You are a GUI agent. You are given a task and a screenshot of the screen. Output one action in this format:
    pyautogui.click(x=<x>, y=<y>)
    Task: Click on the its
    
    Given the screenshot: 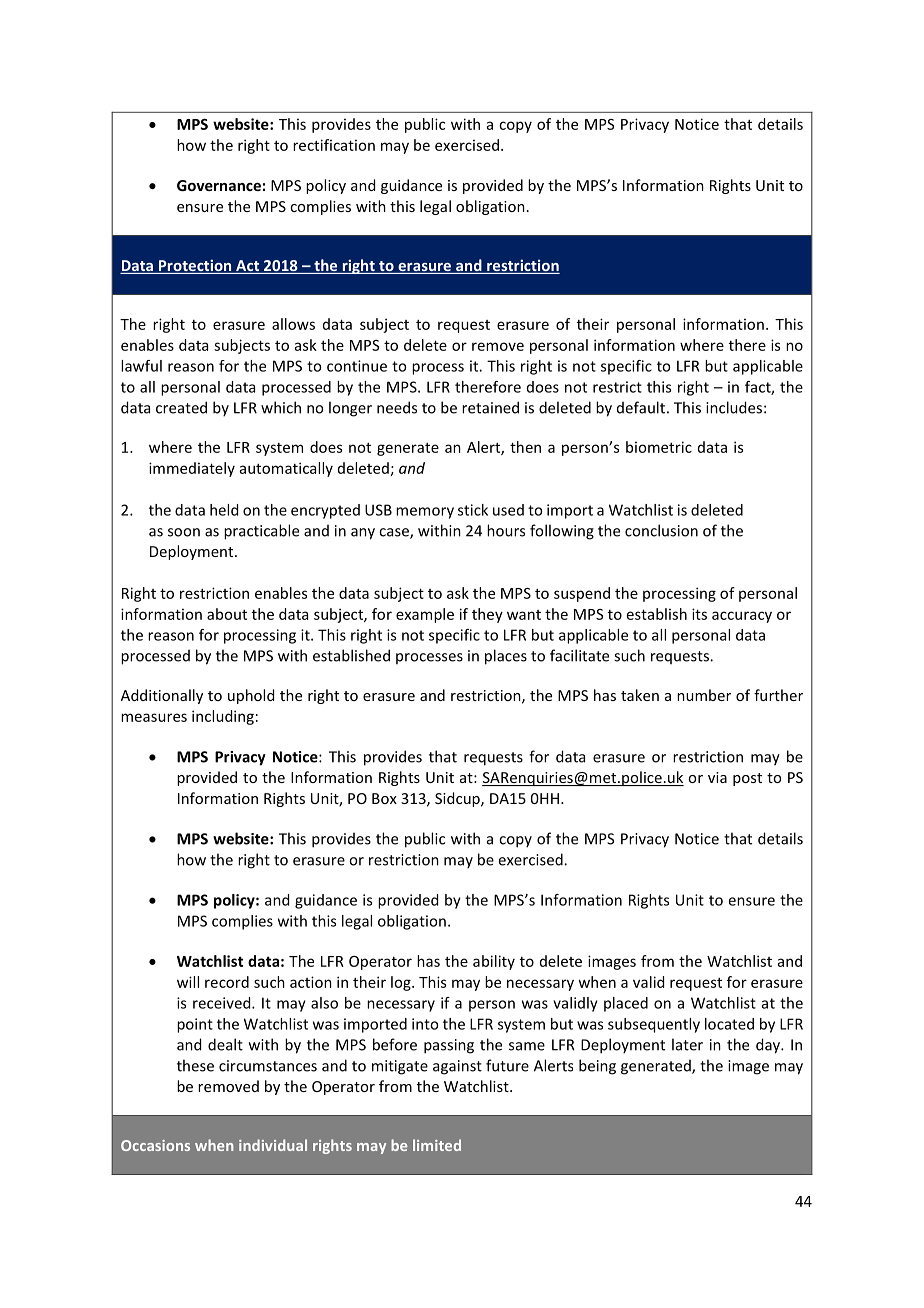 What is the action you would take?
    pyautogui.click(x=699, y=614)
